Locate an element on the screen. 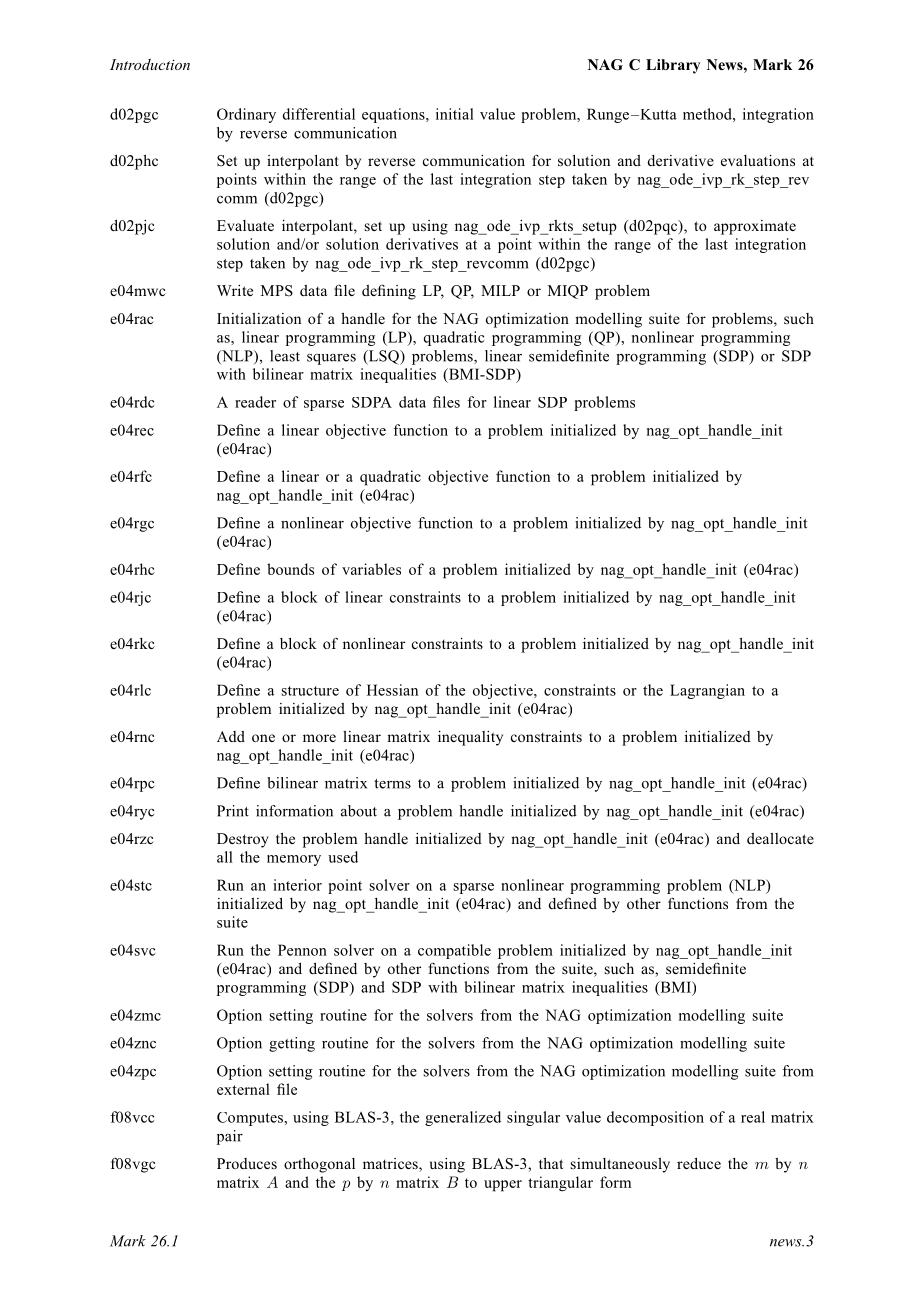  bounds is located at coordinates (290, 569).
